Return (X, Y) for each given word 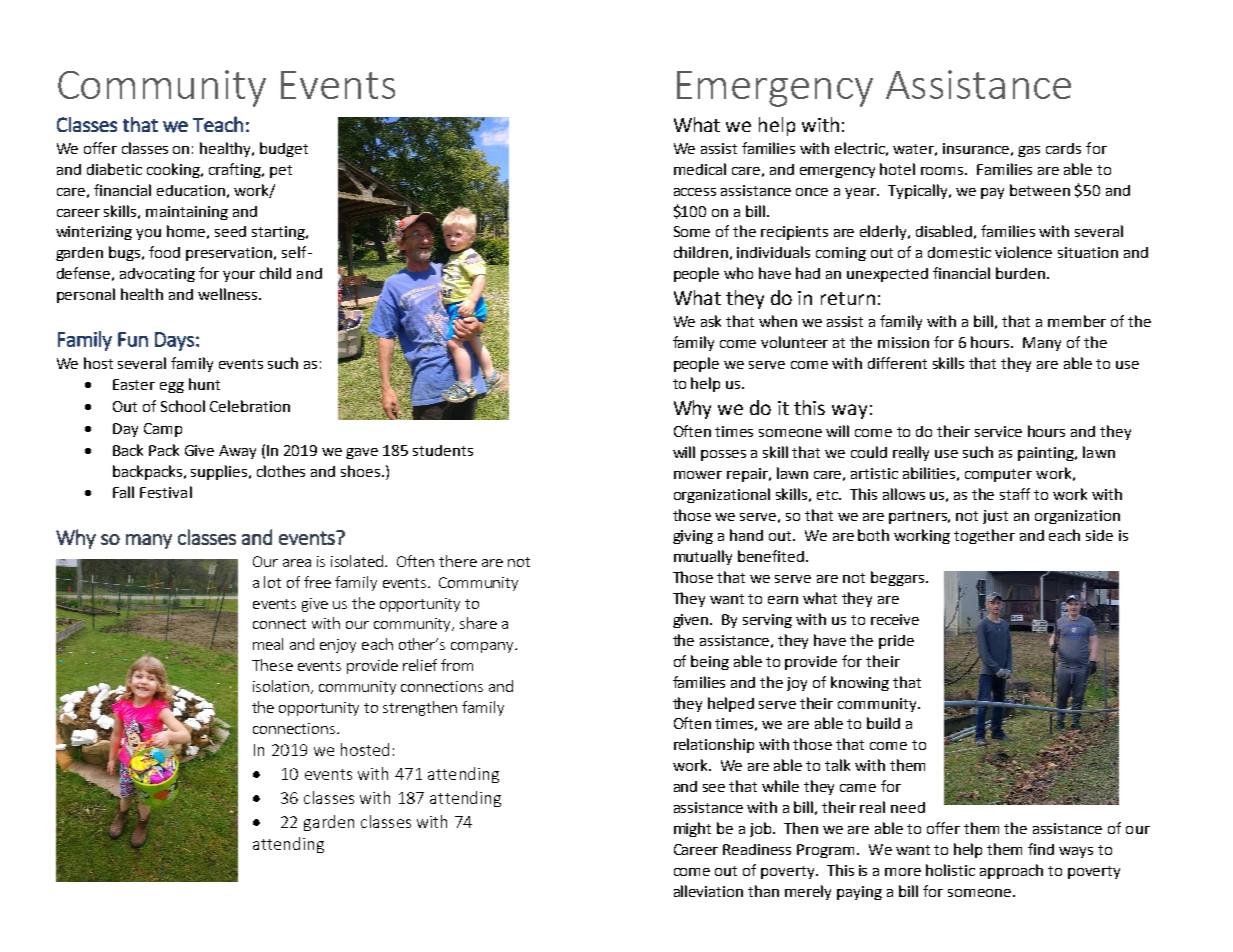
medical (700, 169)
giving (693, 537)
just (995, 517)
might (692, 829)
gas (1029, 151)
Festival (166, 492)
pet (281, 171)
